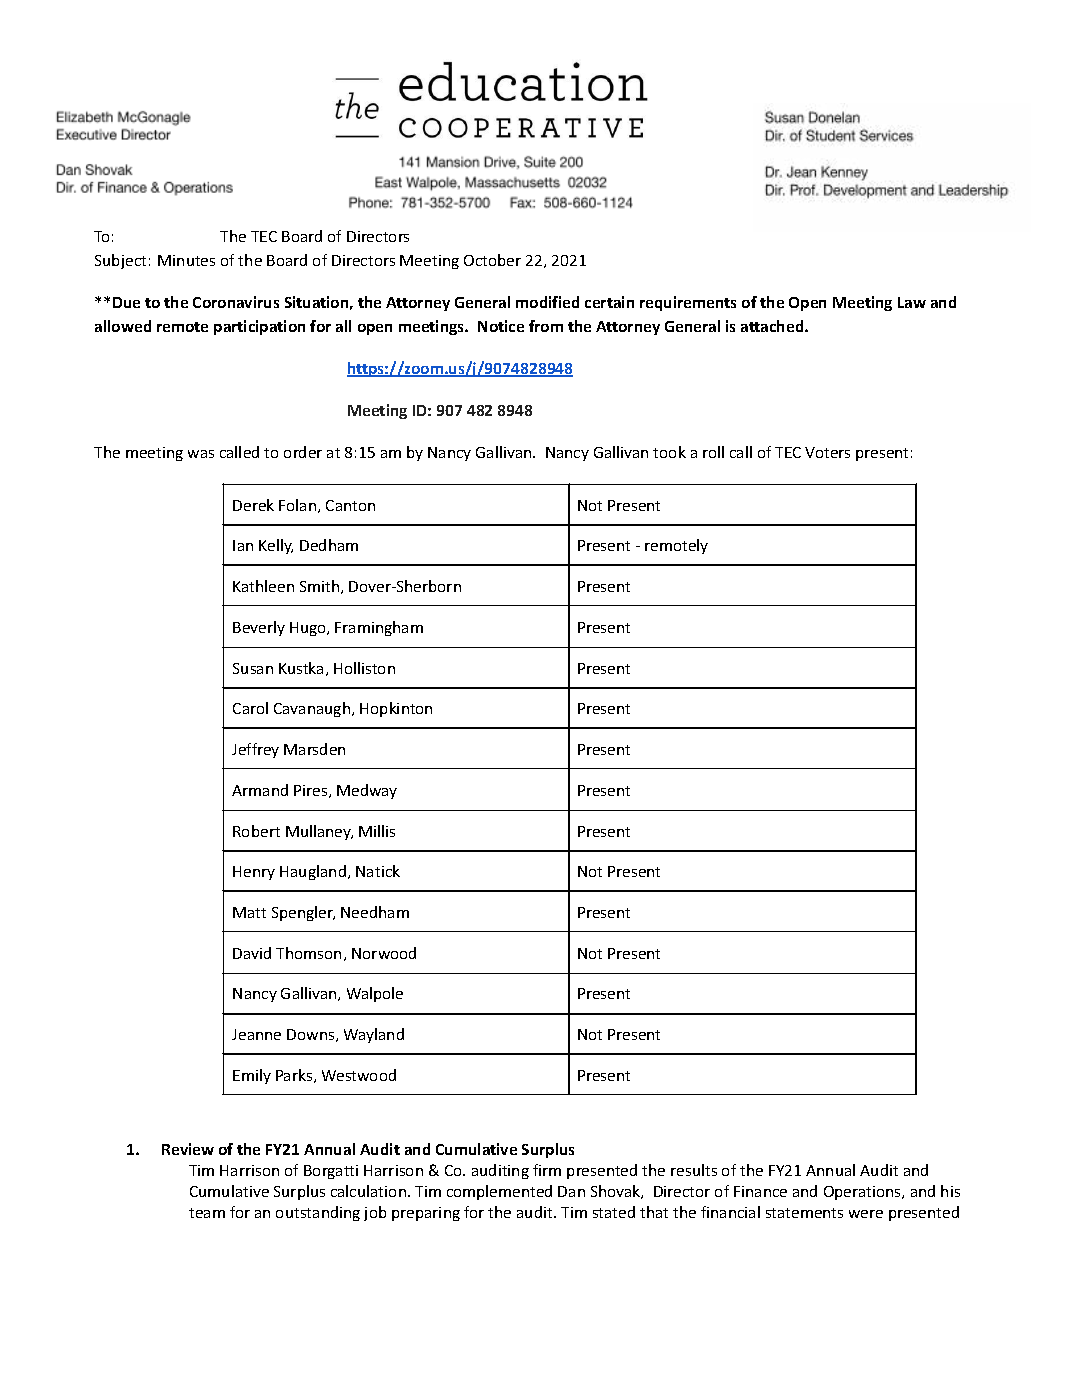 This document has height=1388, width=1073. Describe the element at coordinates (694, 1170) in the document. I see `results` at that location.
